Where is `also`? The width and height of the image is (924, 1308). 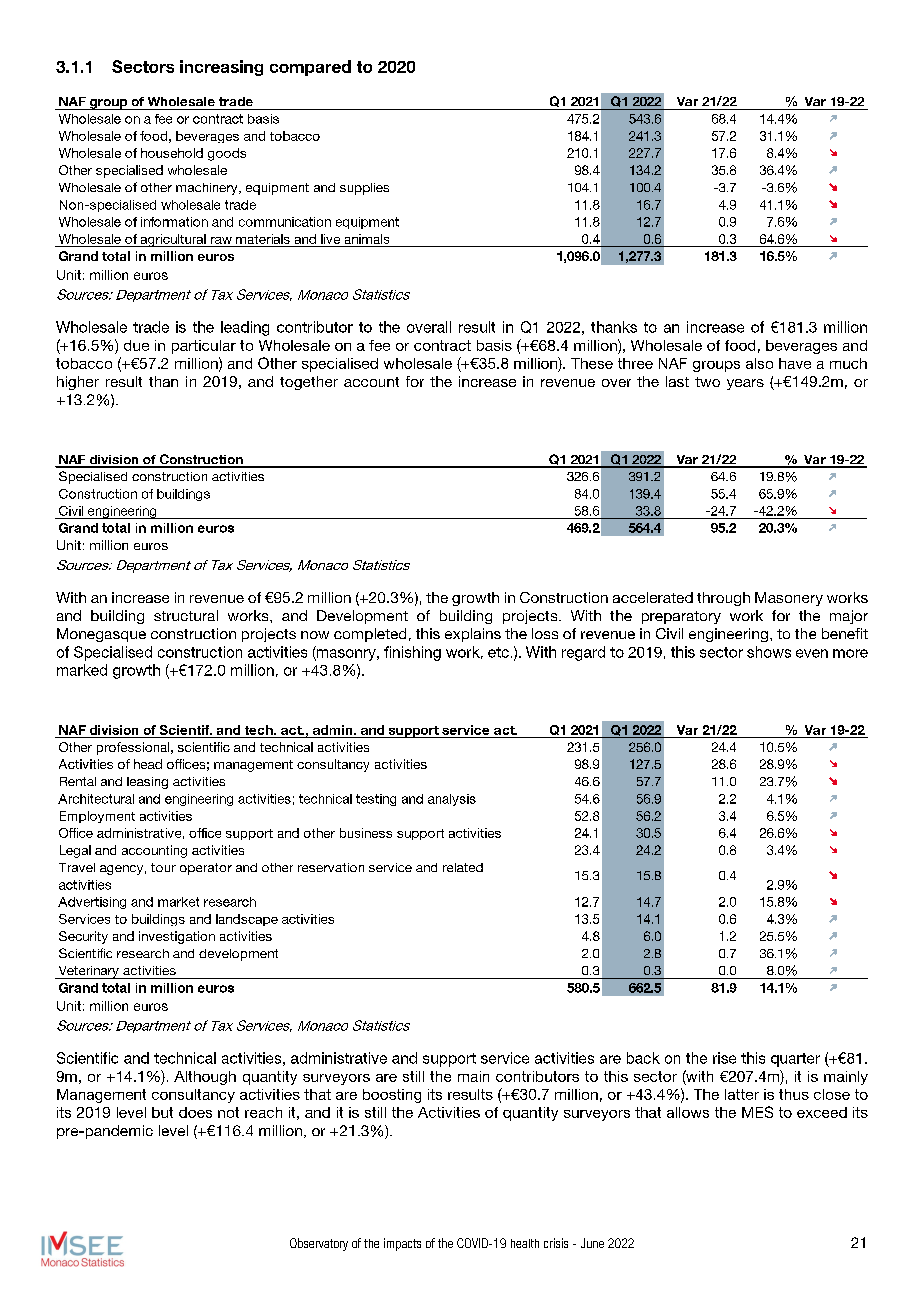
also is located at coordinates (759, 363).
